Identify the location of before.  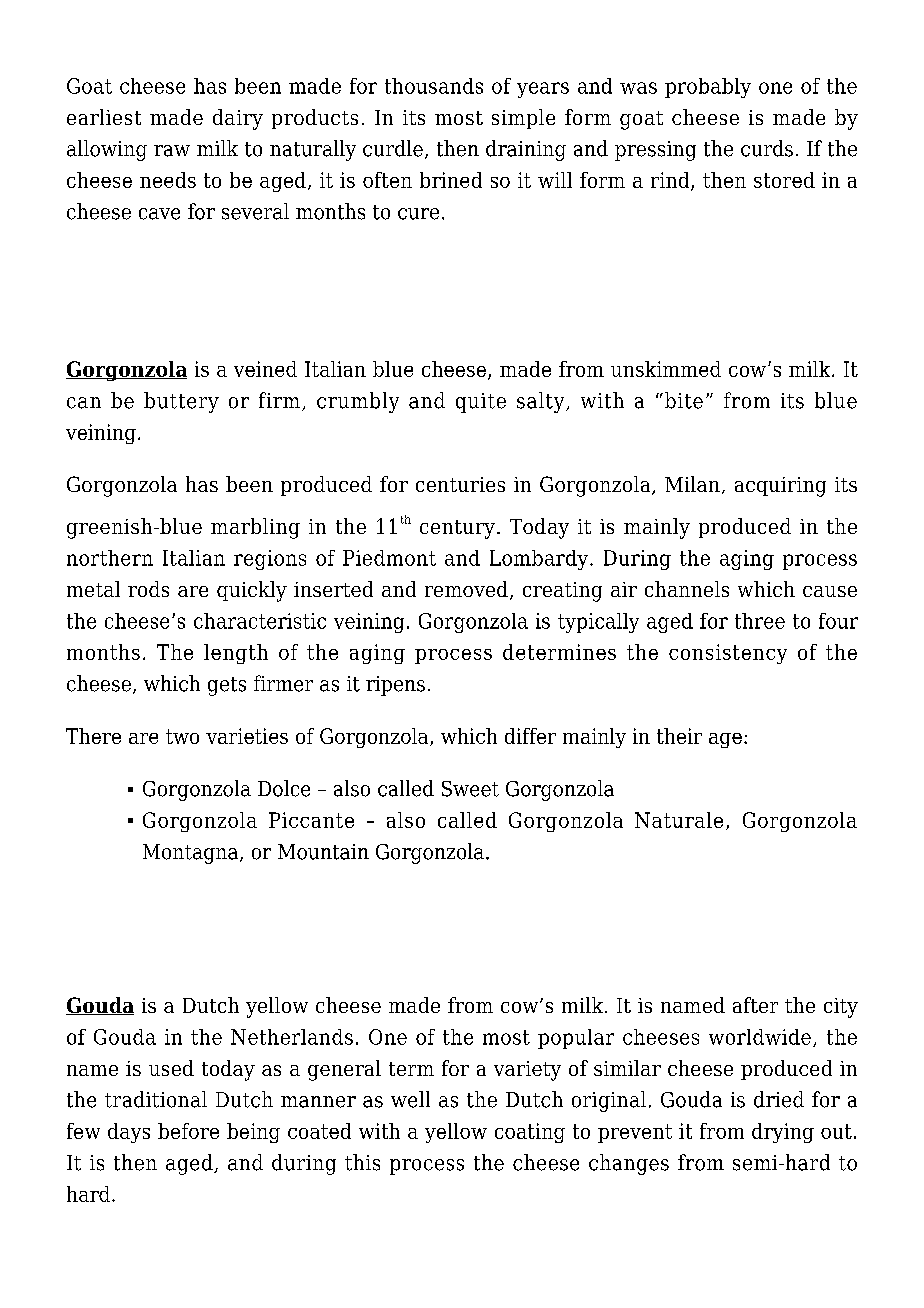
(188, 1131).
